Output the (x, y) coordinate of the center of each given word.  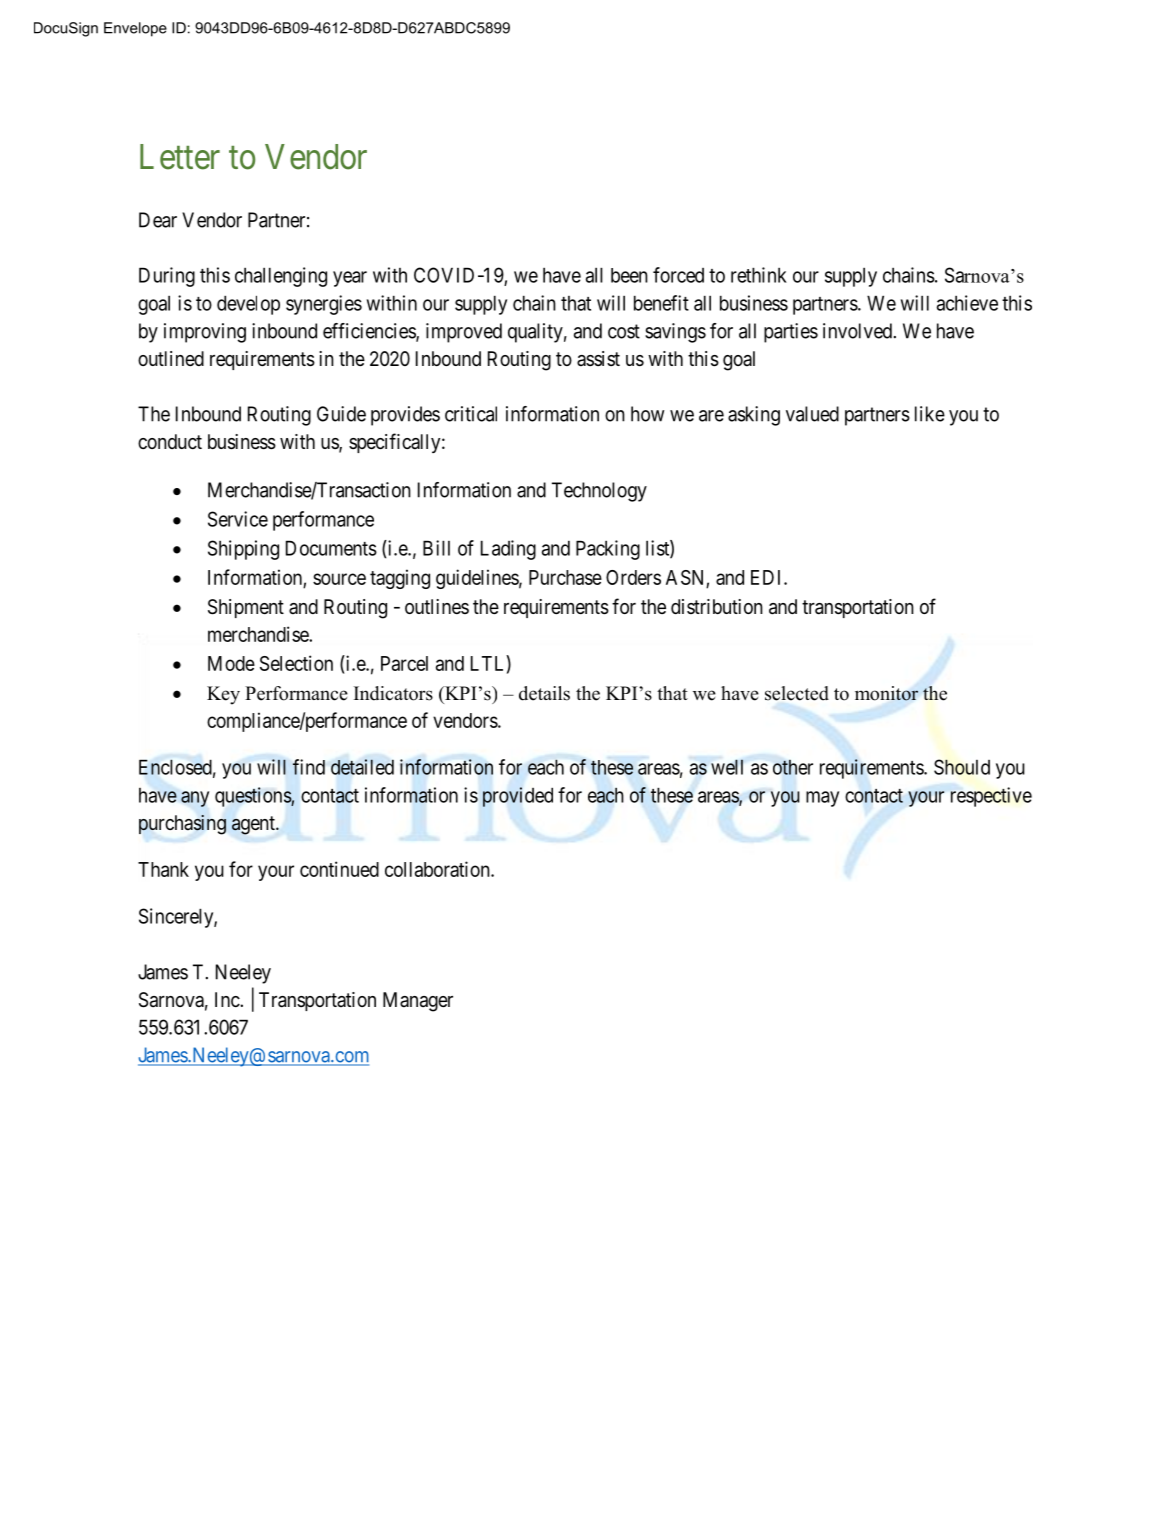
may (822, 799)
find (309, 767)
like (930, 414)
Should (962, 767)
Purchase (565, 577)
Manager (418, 1002)
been (629, 275)
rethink (759, 275)
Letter (180, 157)
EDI (768, 577)
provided (518, 797)
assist (598, 358)
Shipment (246, 608)
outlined (171, 358)
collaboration (438, 869)
